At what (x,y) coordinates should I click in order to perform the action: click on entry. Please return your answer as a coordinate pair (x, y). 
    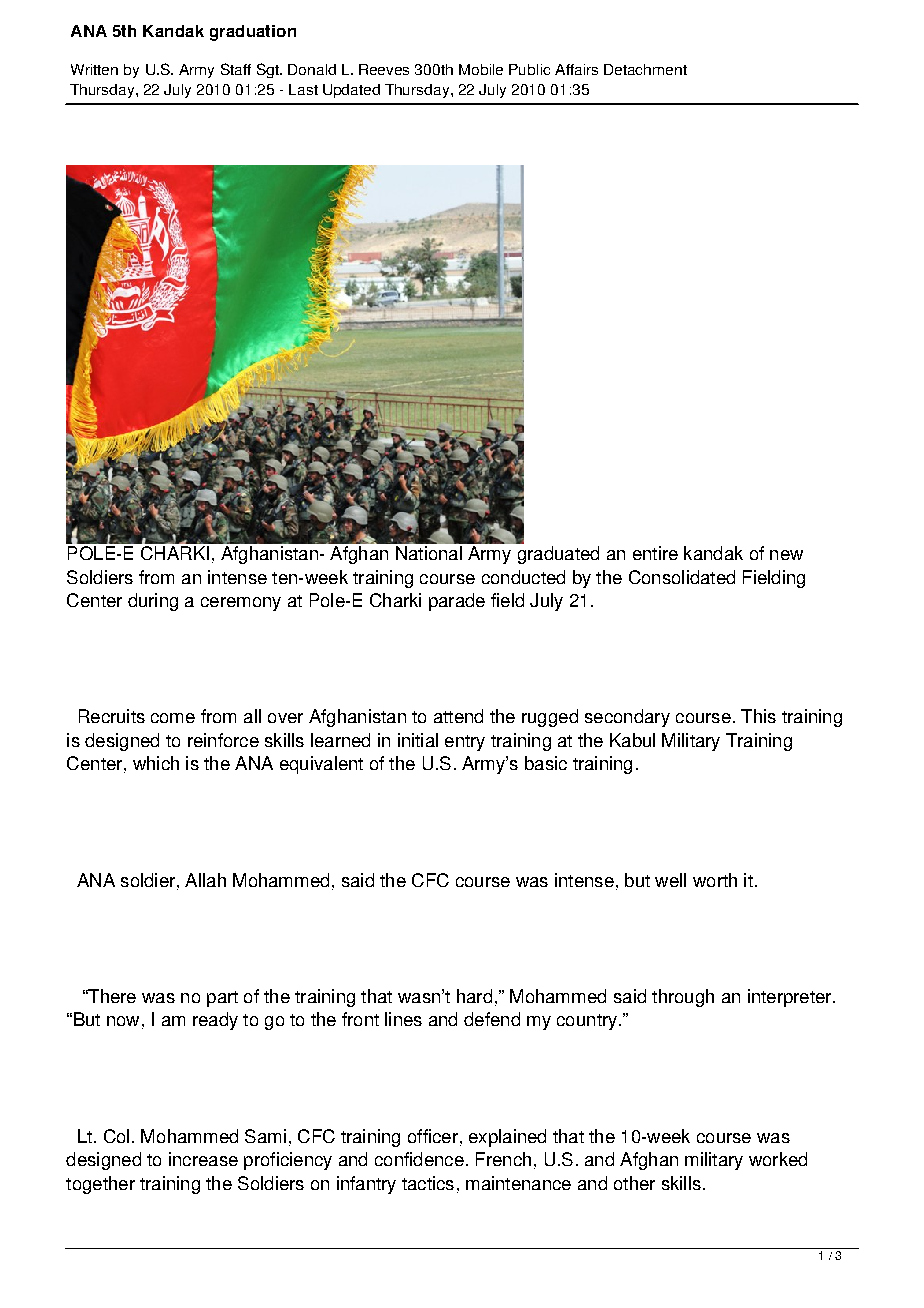
    Looking at the image, I should click on (465, 743).
